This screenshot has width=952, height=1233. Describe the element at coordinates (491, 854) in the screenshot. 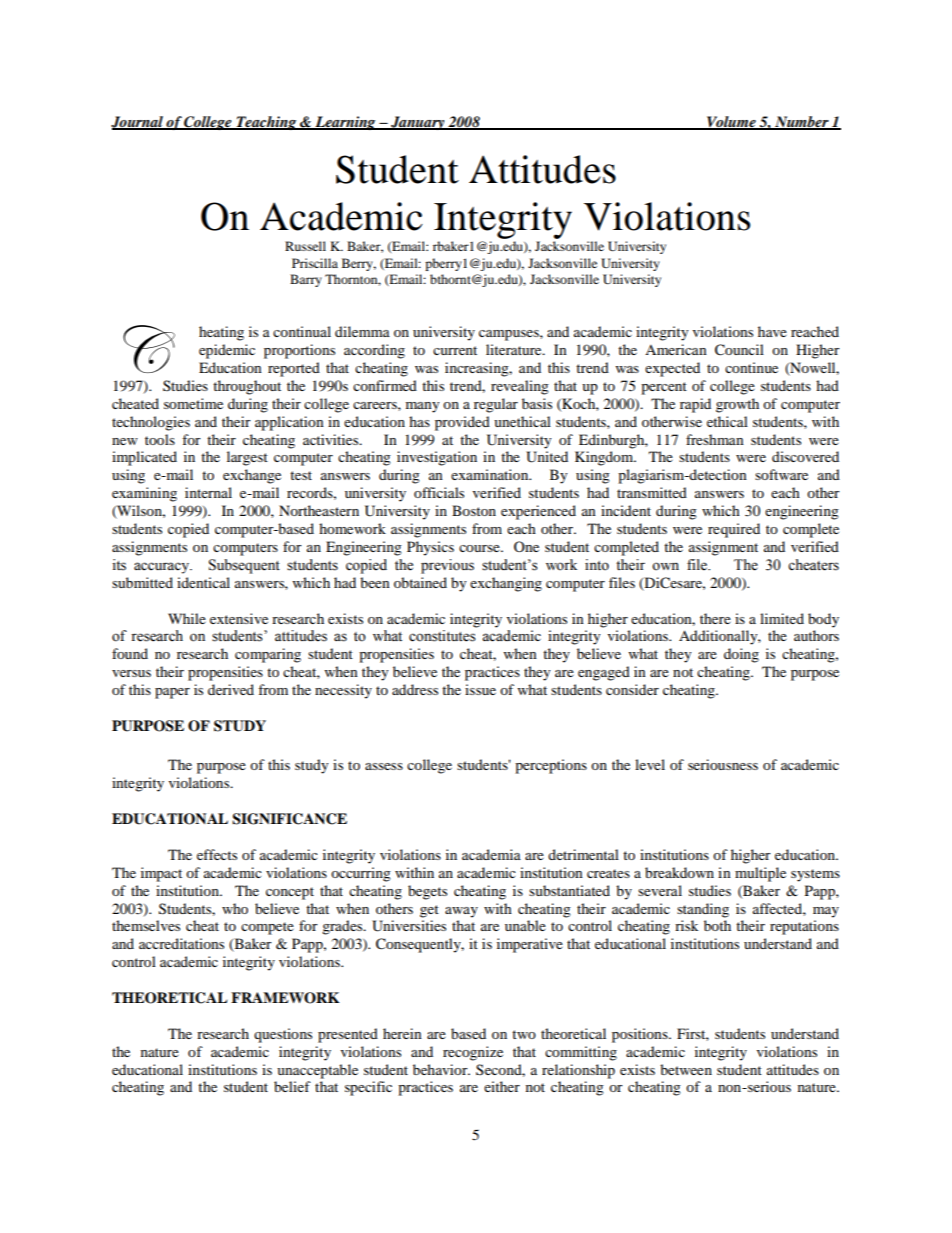

I see `academia` at that location.
